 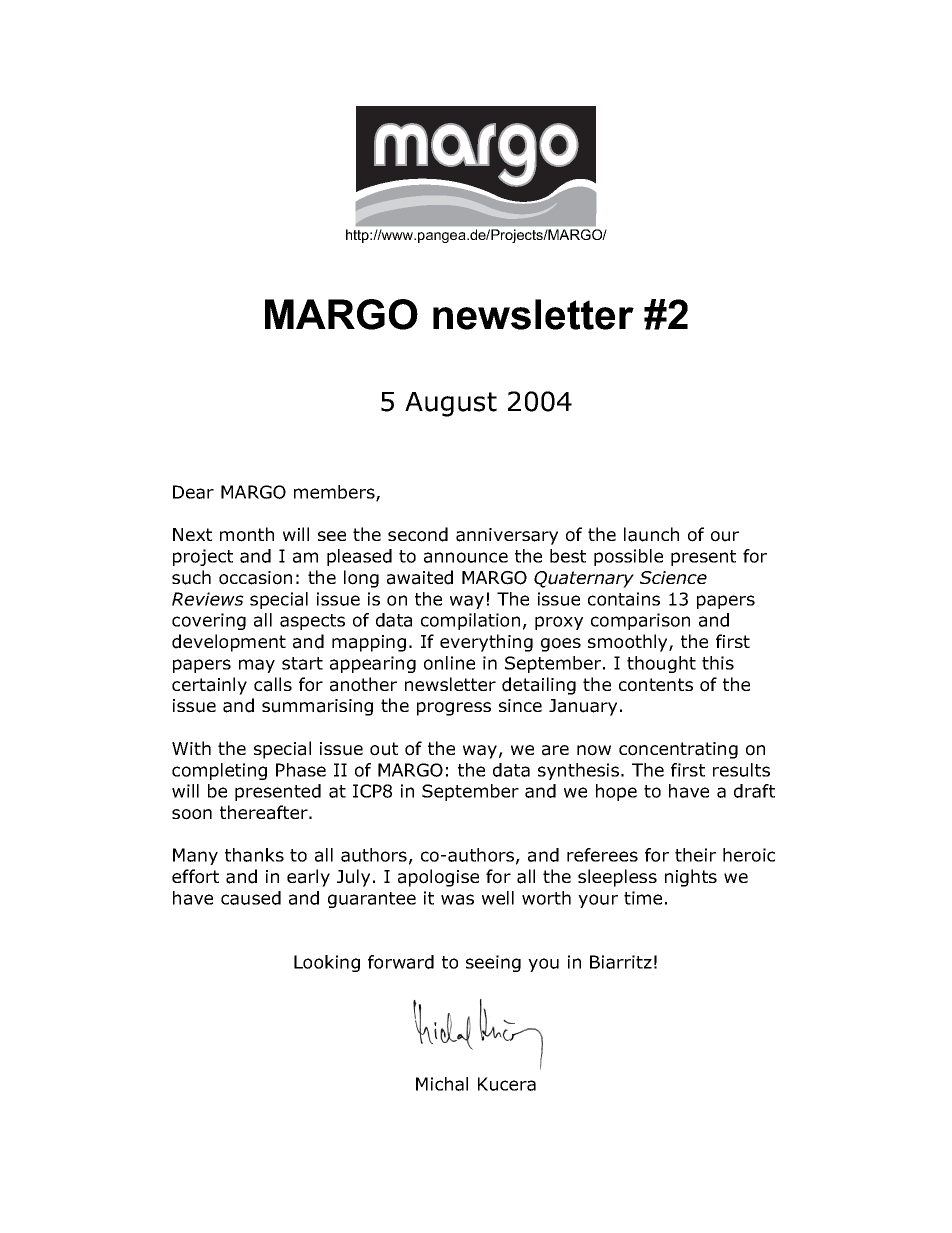 What do you see at coordinates (193, 492) in the screenshot?
I see `Dear` at bounding box center [193, 492].
